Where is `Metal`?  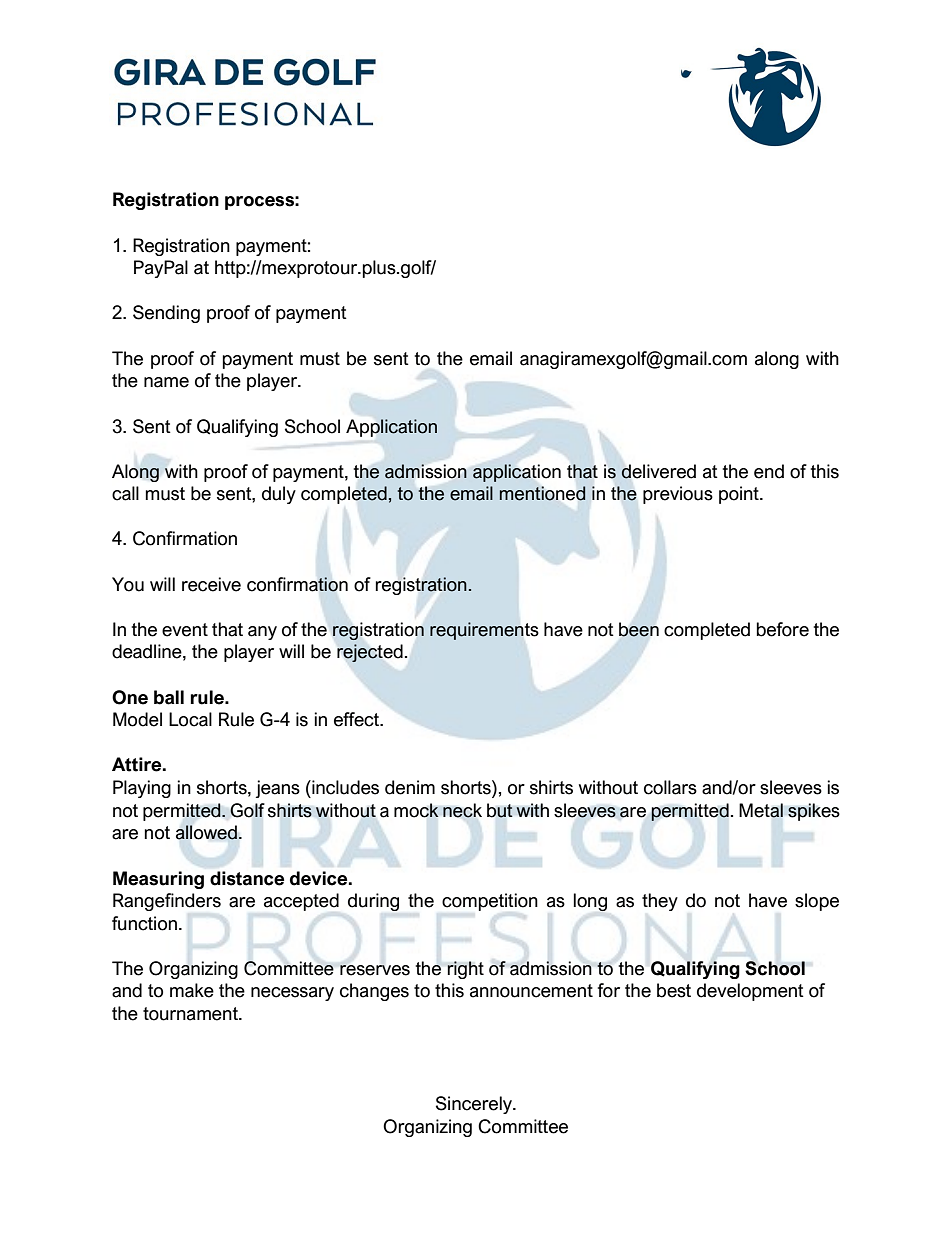 Metal is located at coordinates (761, 810).
